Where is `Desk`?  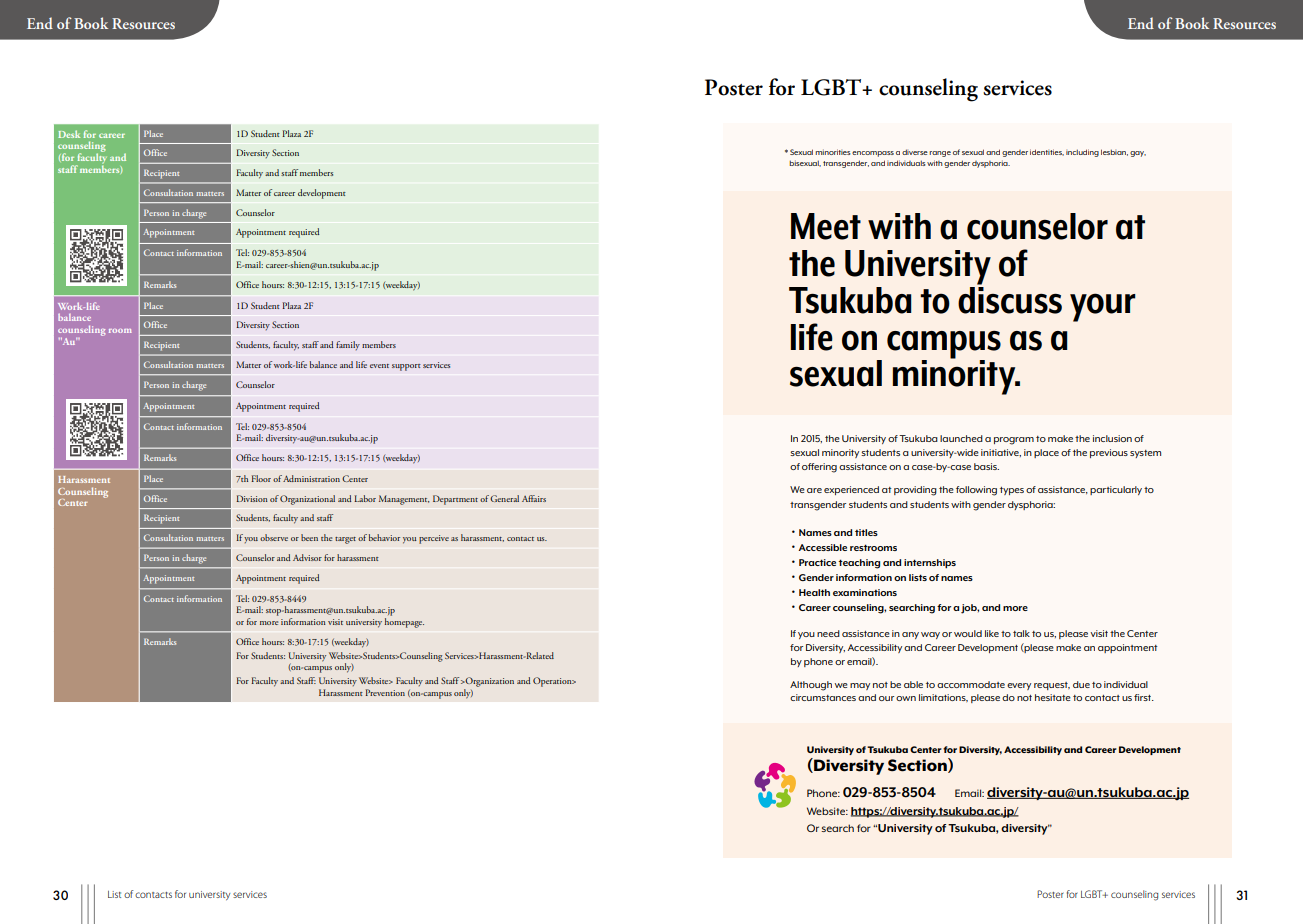
Desk is located at coordinates (69, 134).
